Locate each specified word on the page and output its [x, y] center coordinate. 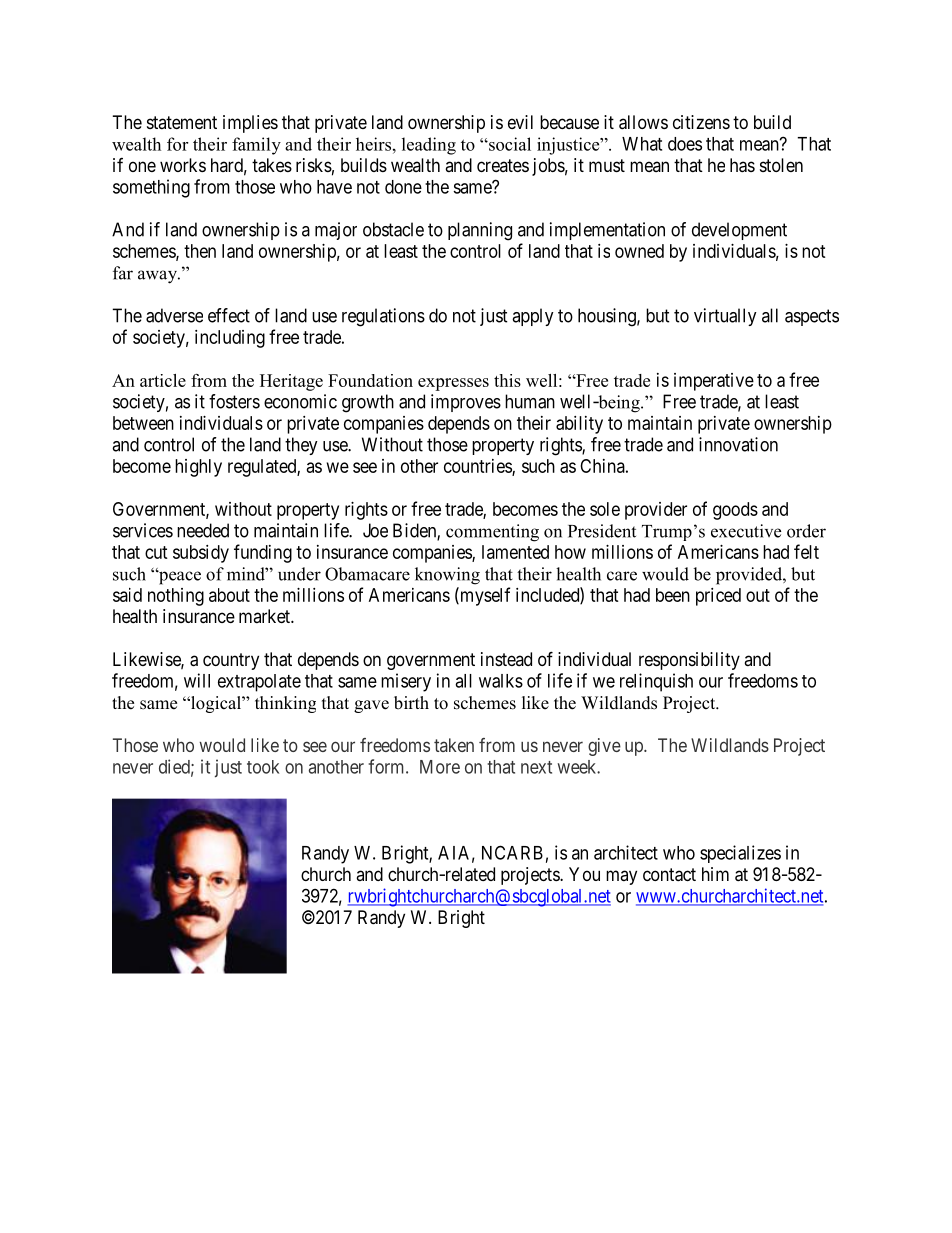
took [263, 767]
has [742, 165]
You [584, 874]
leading [429, 146]
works [183, 165]
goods [735, 511]
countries [478, 467]
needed [203, 530]
